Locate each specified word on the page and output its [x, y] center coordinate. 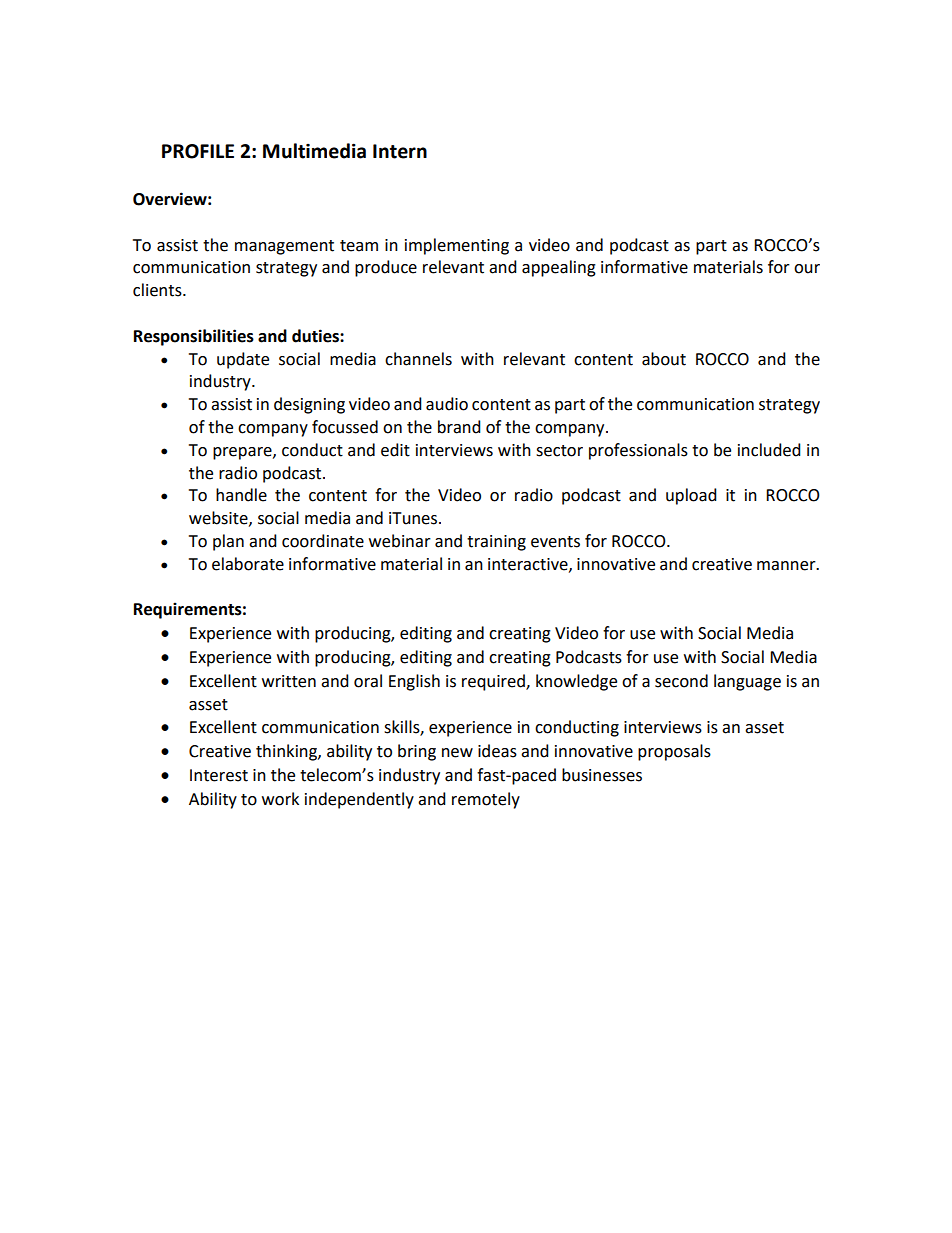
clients [158, 290]
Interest [219, 775]
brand [459, 427]
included [769, 450]
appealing [559, 268]
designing [309, 405]
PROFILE [198, 151]
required [494, 682]
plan [228, 542]
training [496, 543]
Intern [400, 151]
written [289, 681]
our [807, 269]
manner [787, 566]
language [747, 682]
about [664, 359]
